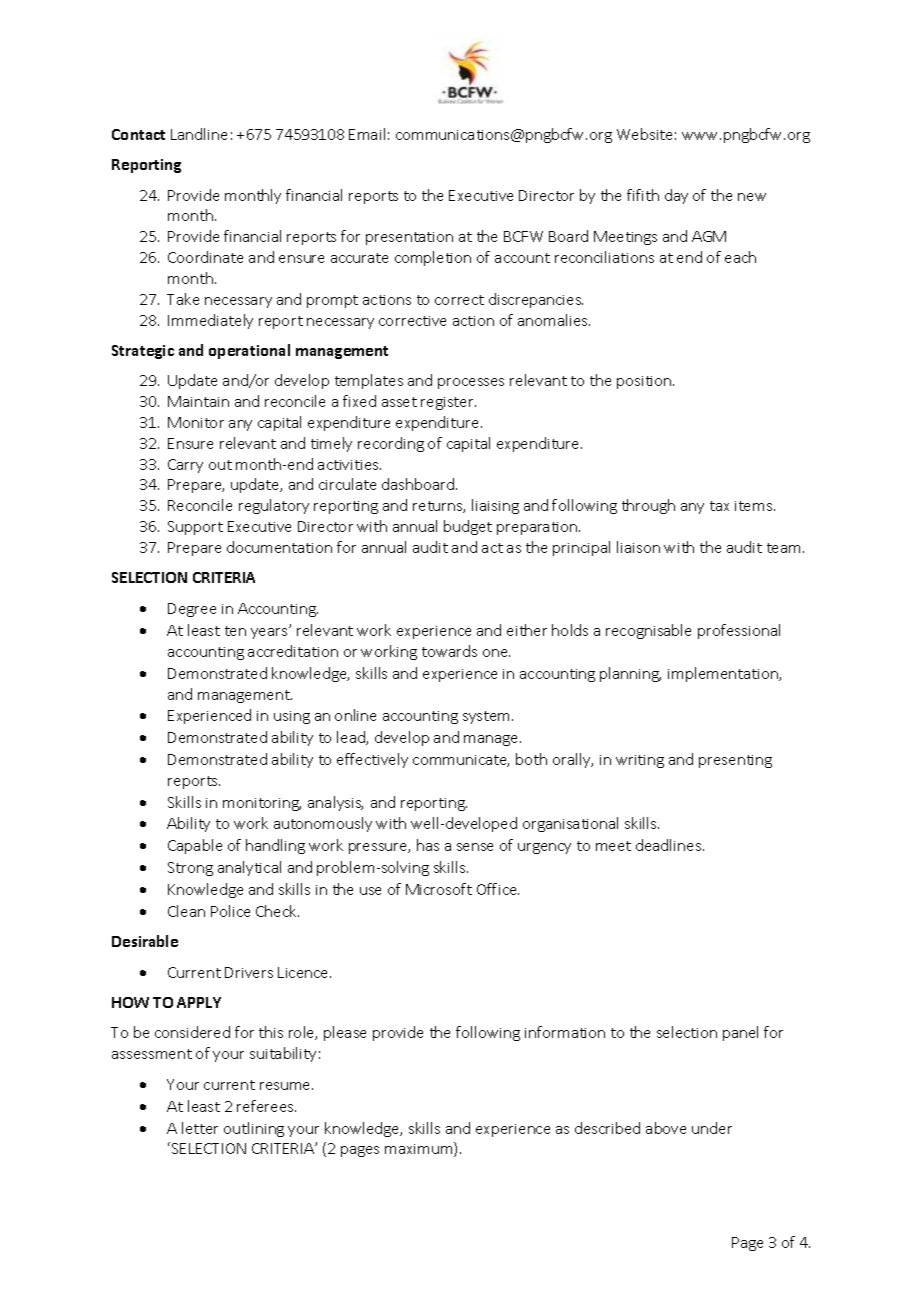  Describe the element at coordinates (739, 631) in the page. I see `professional` at that location.
